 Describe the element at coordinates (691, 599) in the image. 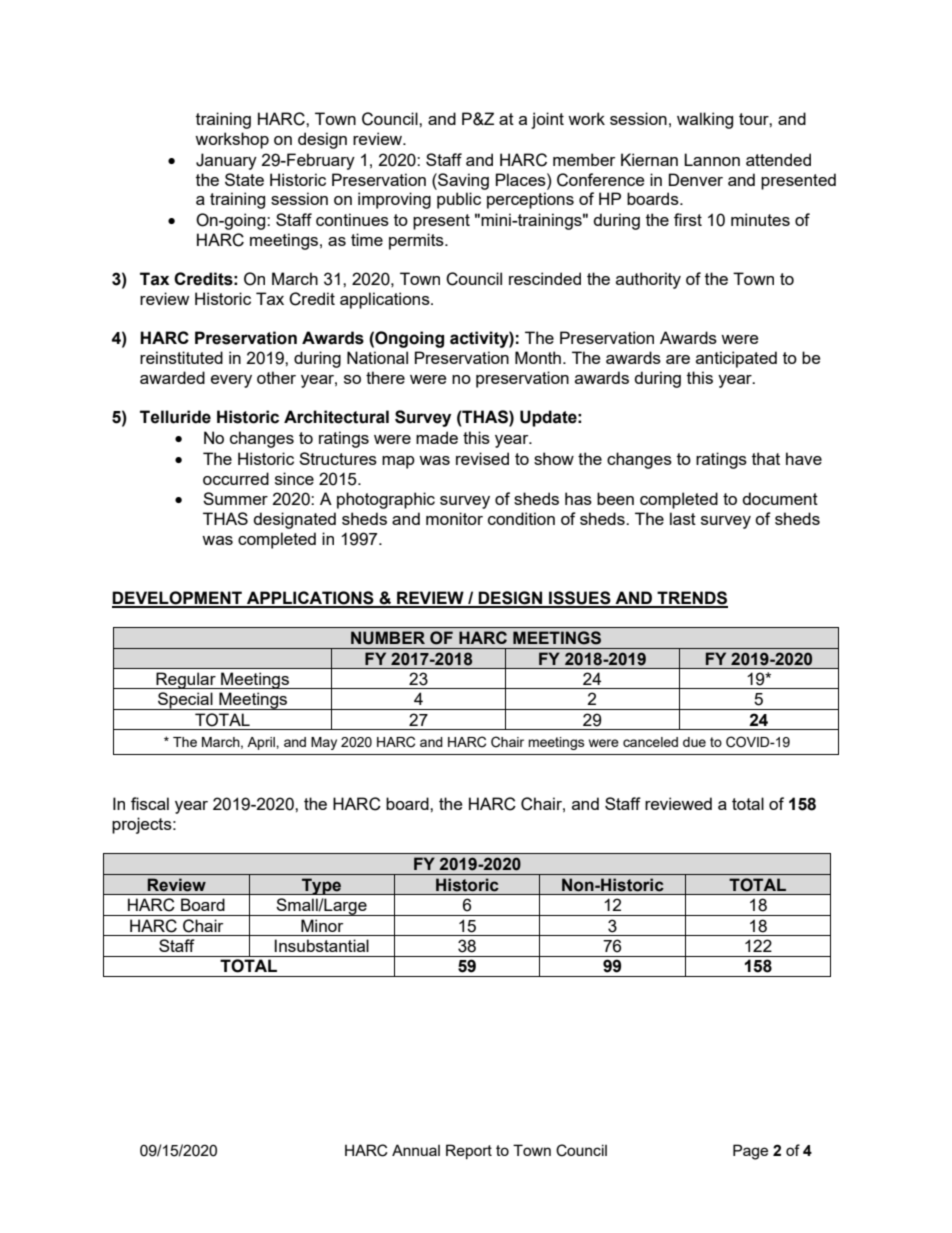

I see `TRENDS` at that location.
